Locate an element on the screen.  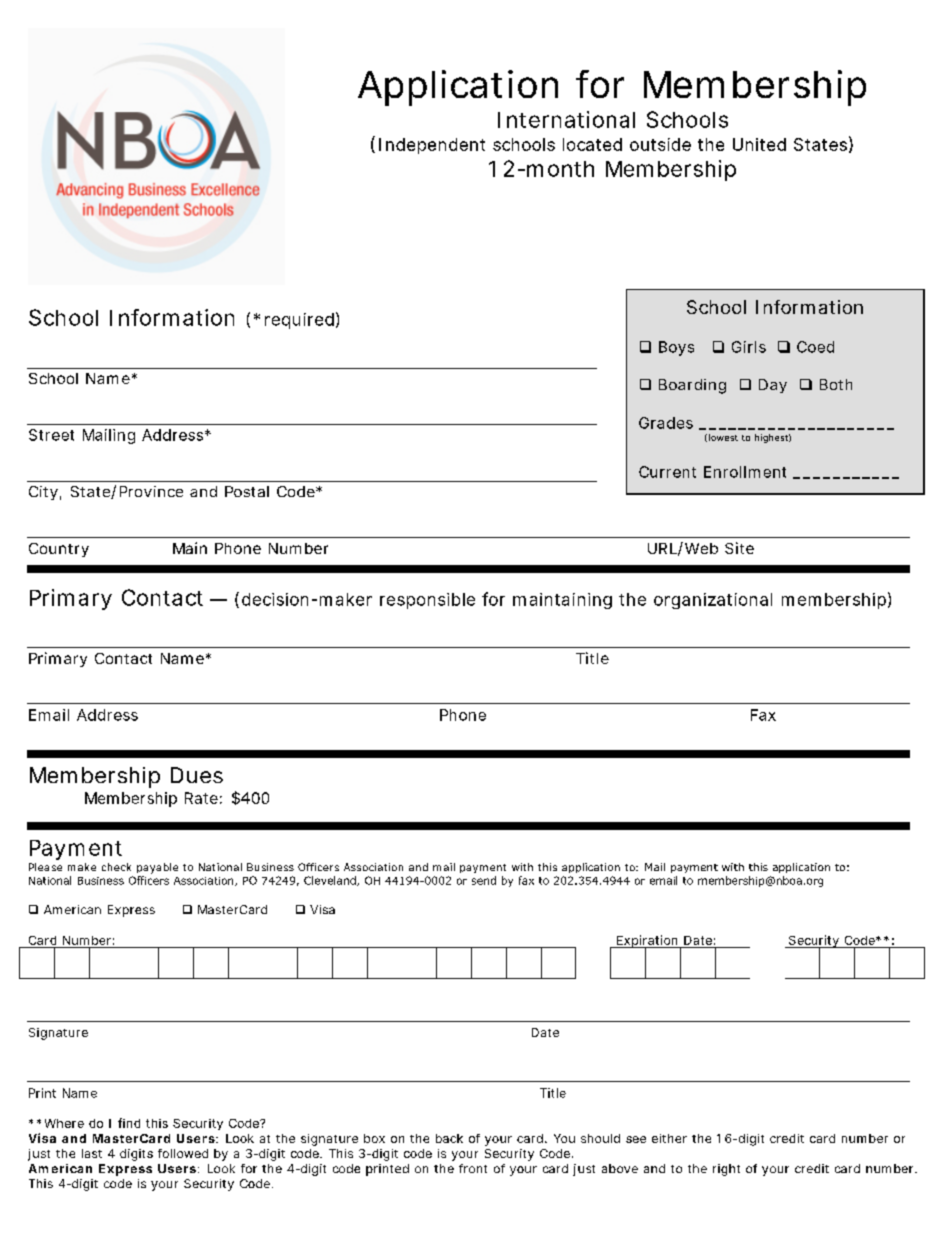
located is located at coordinates (592, 144).
